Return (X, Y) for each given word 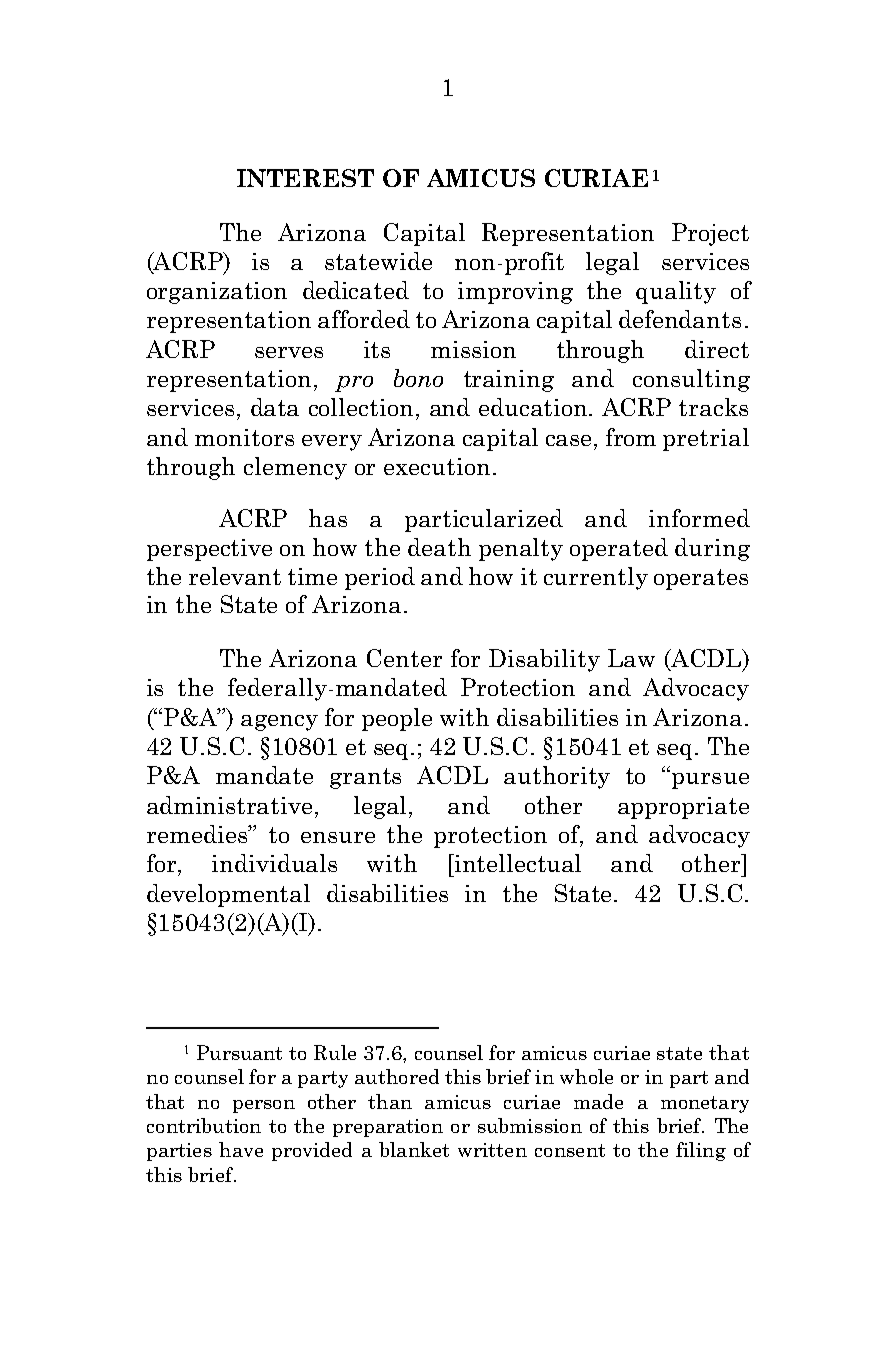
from (631, 437)
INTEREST (305, 178)
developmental (228, 895)
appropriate (683, 808)
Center (404, 658)
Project (710, 234)
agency (279, 723)
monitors (244, 437)
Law (631, 658)
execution (437, 466)
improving (515, 293)
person (264, 1106)
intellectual (517, 863)
